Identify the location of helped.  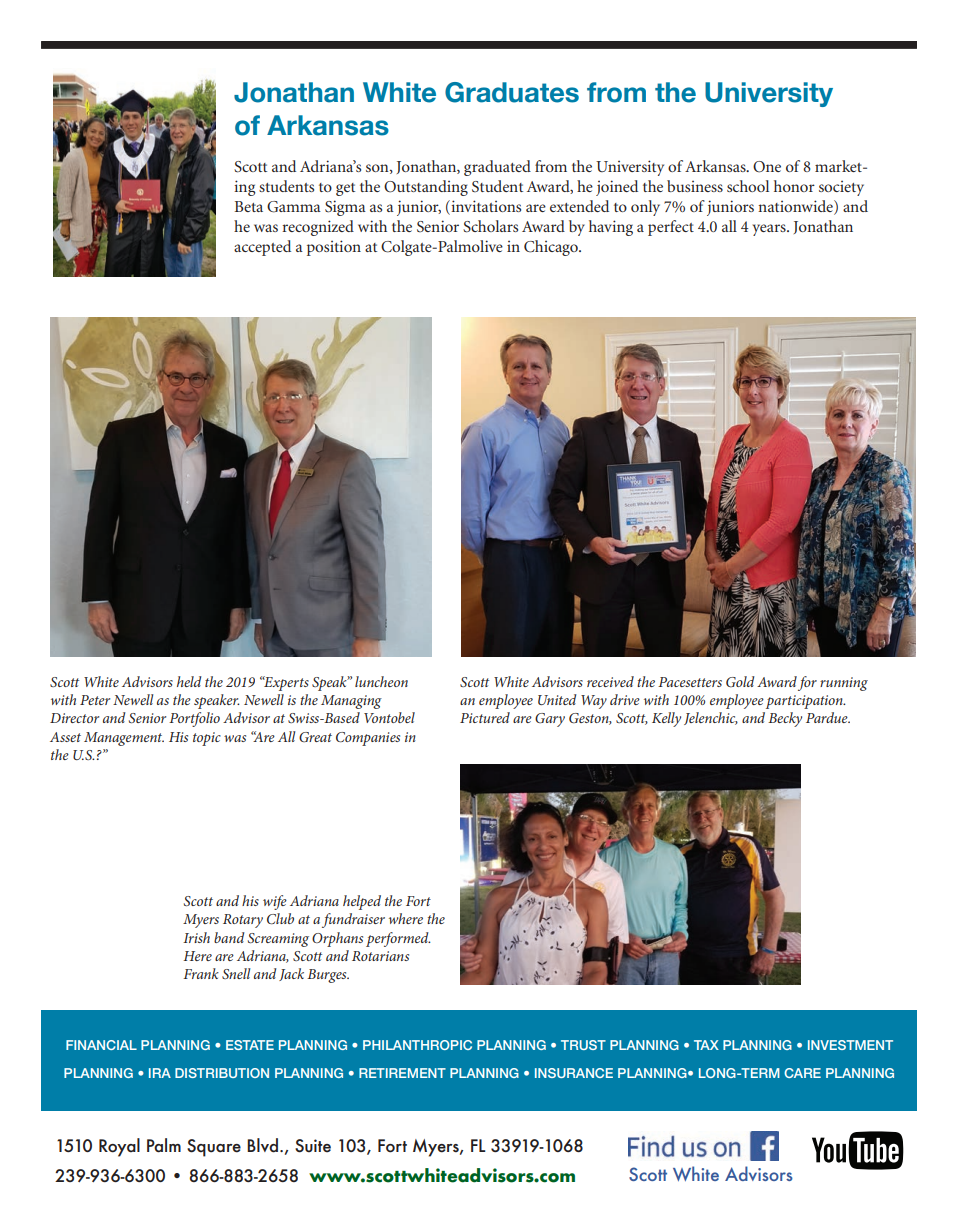
(362, 902).
